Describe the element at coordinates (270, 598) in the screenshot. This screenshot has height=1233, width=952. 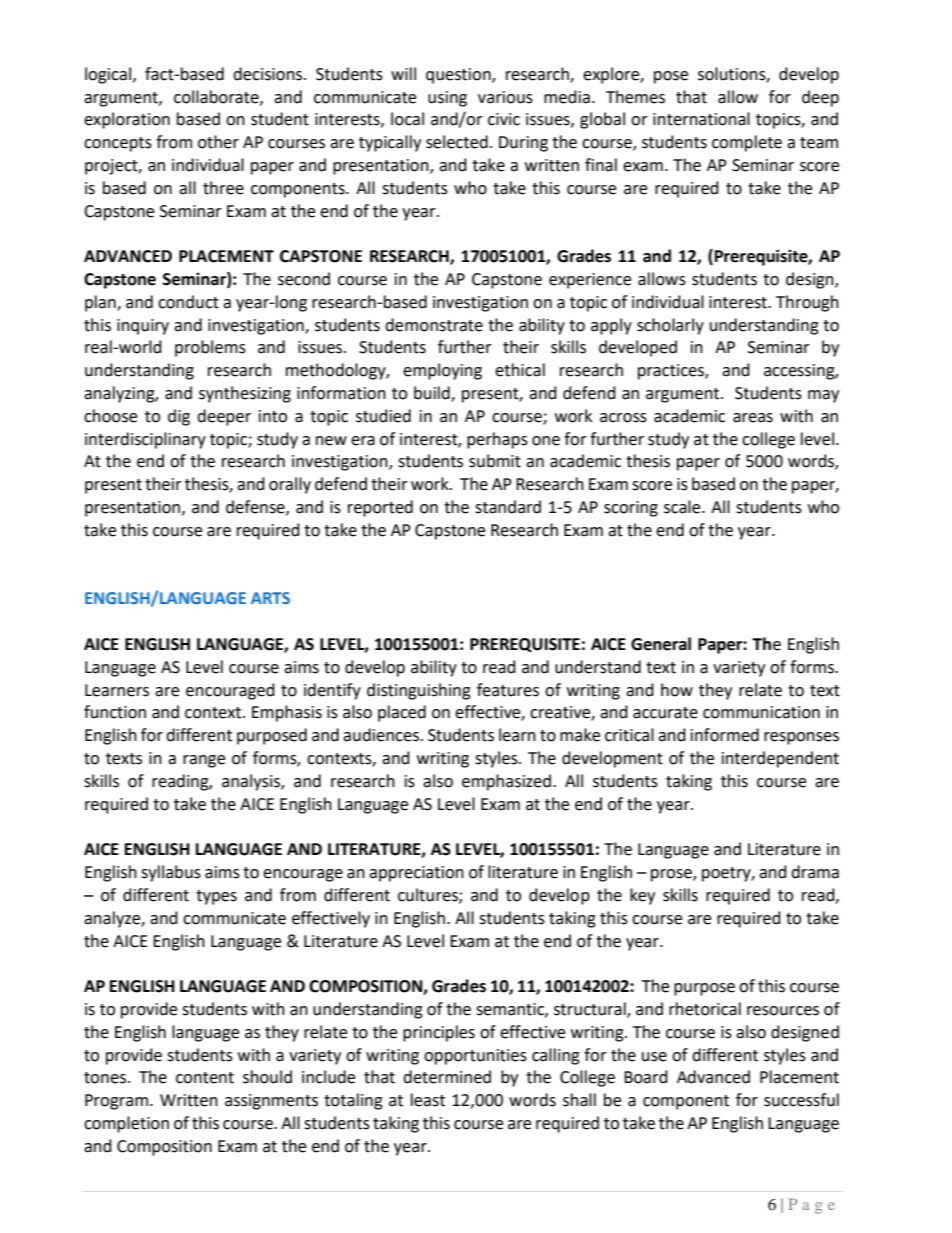
I see `ARTS` at that location.
